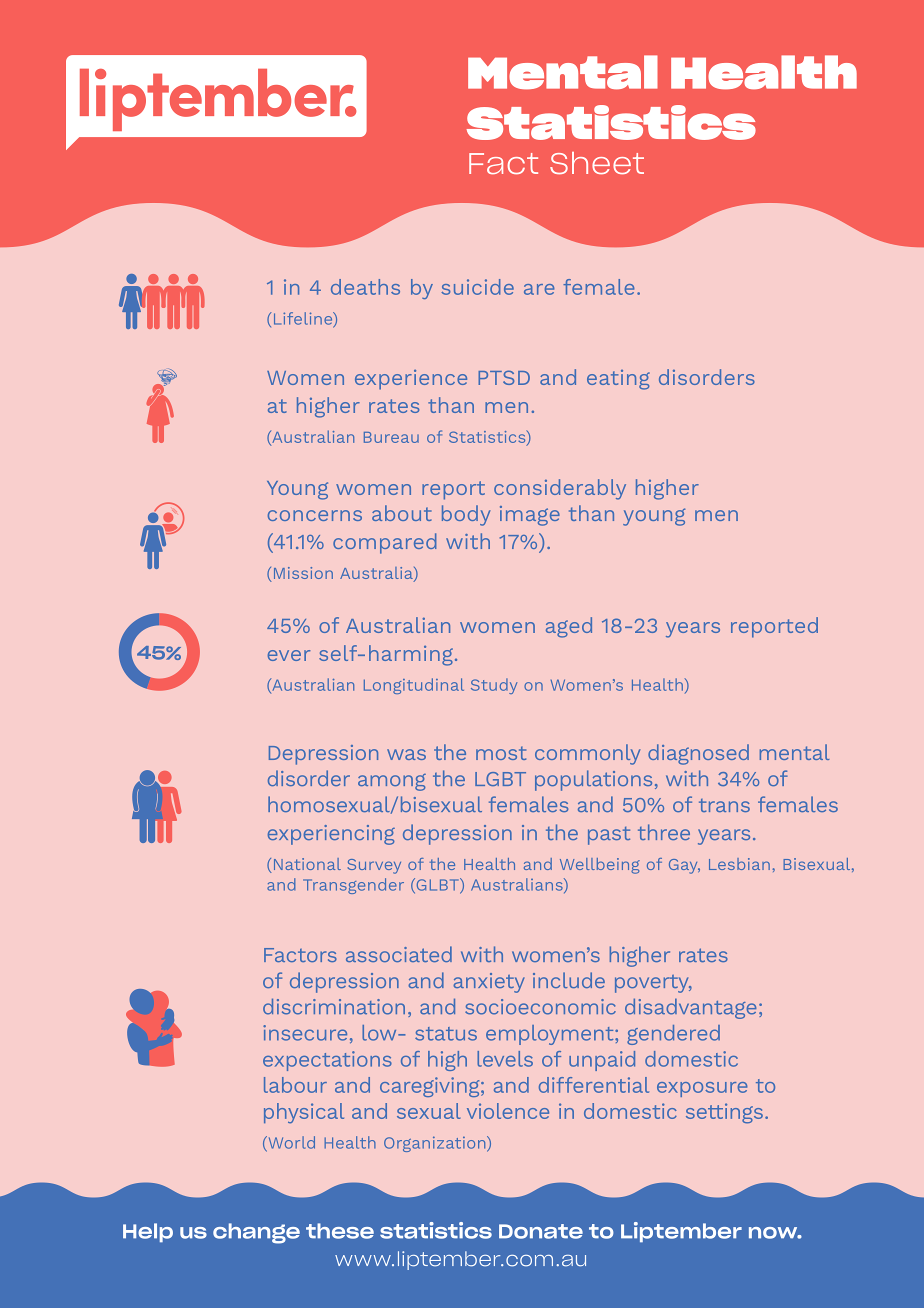  What do you see at coordinates (597, 163) in the image?
I see `Sheet` at bounding box center [597, 163].
